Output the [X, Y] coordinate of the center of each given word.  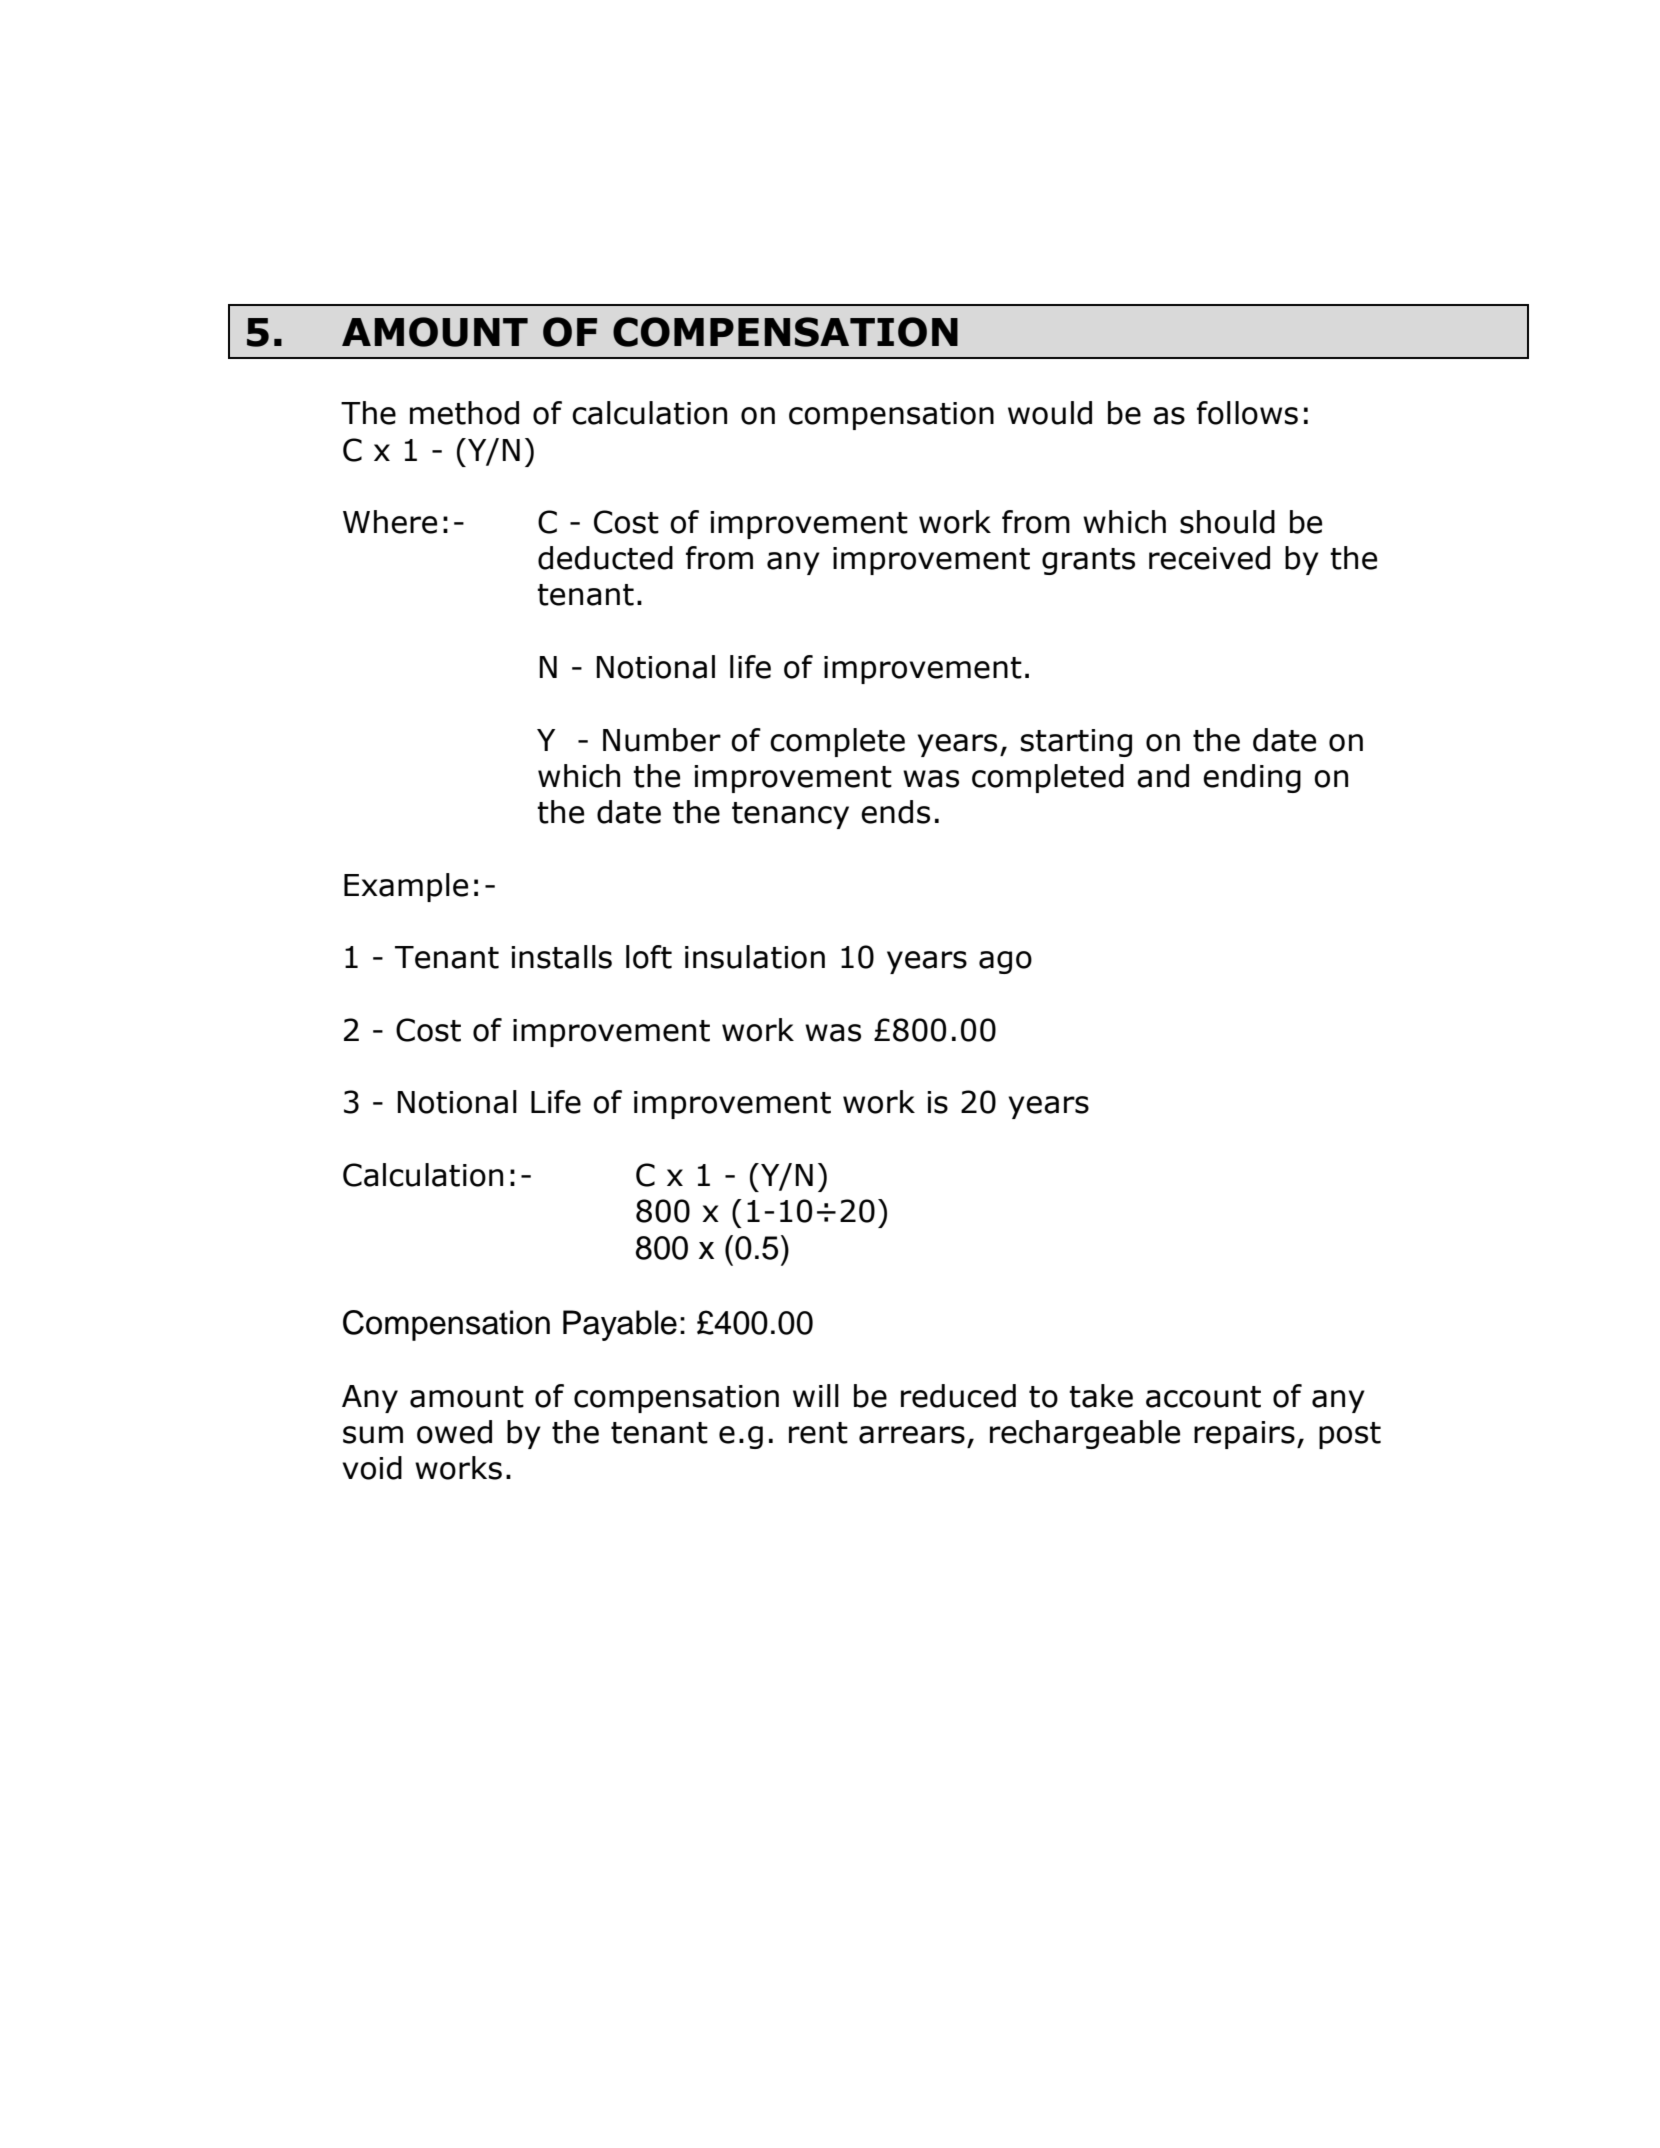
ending [1252, 778]
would [1050, 413]
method [464, 413]
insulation [755, 957]
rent [818, 1433]
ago [1005, 962]
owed [454, 1432]
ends [895, 812]
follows [1247, 413]
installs [561, 957]
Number [662, 740]
